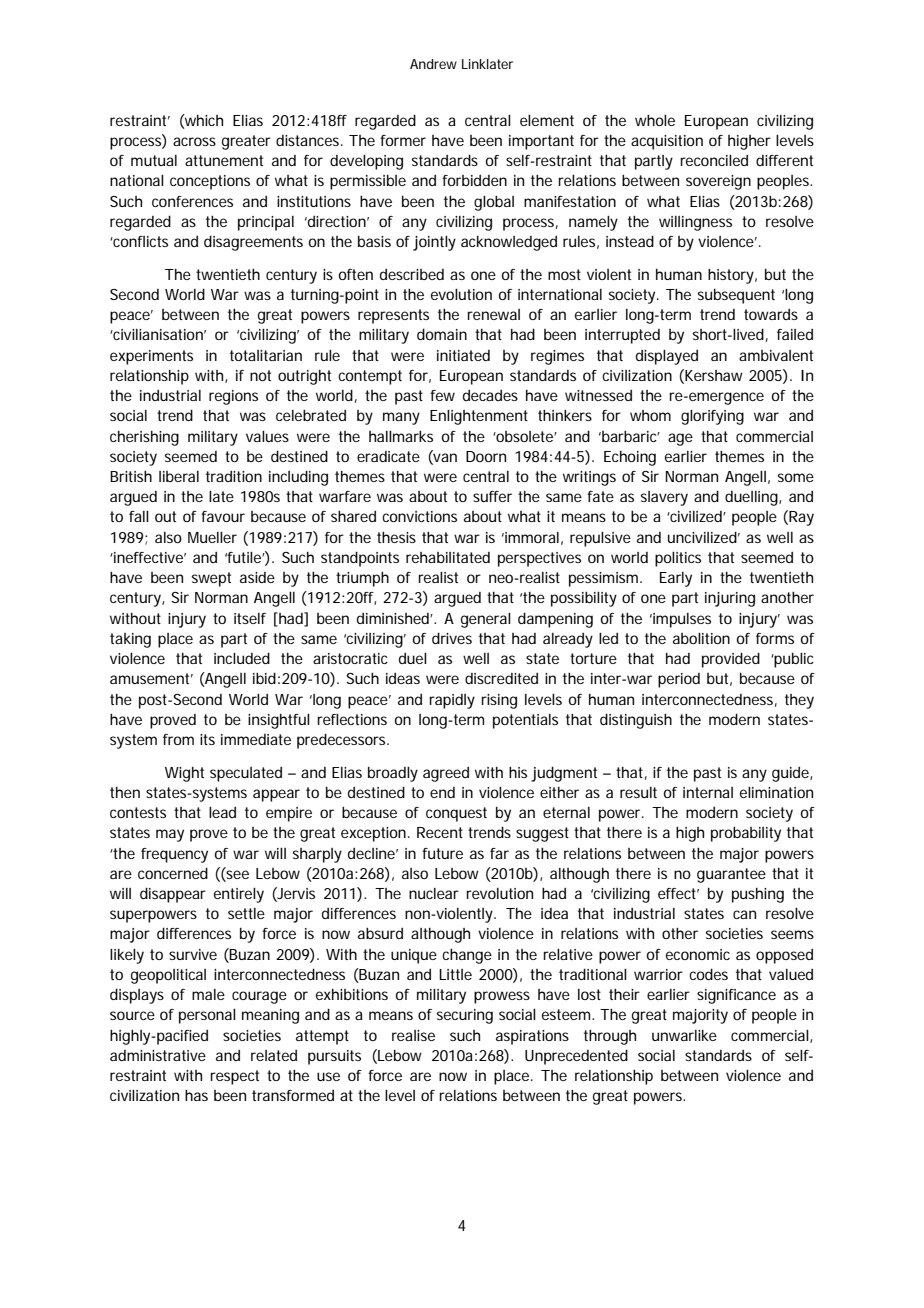  Describe the element at coordinates (170, 835) in the document. I see `may` at that location.
